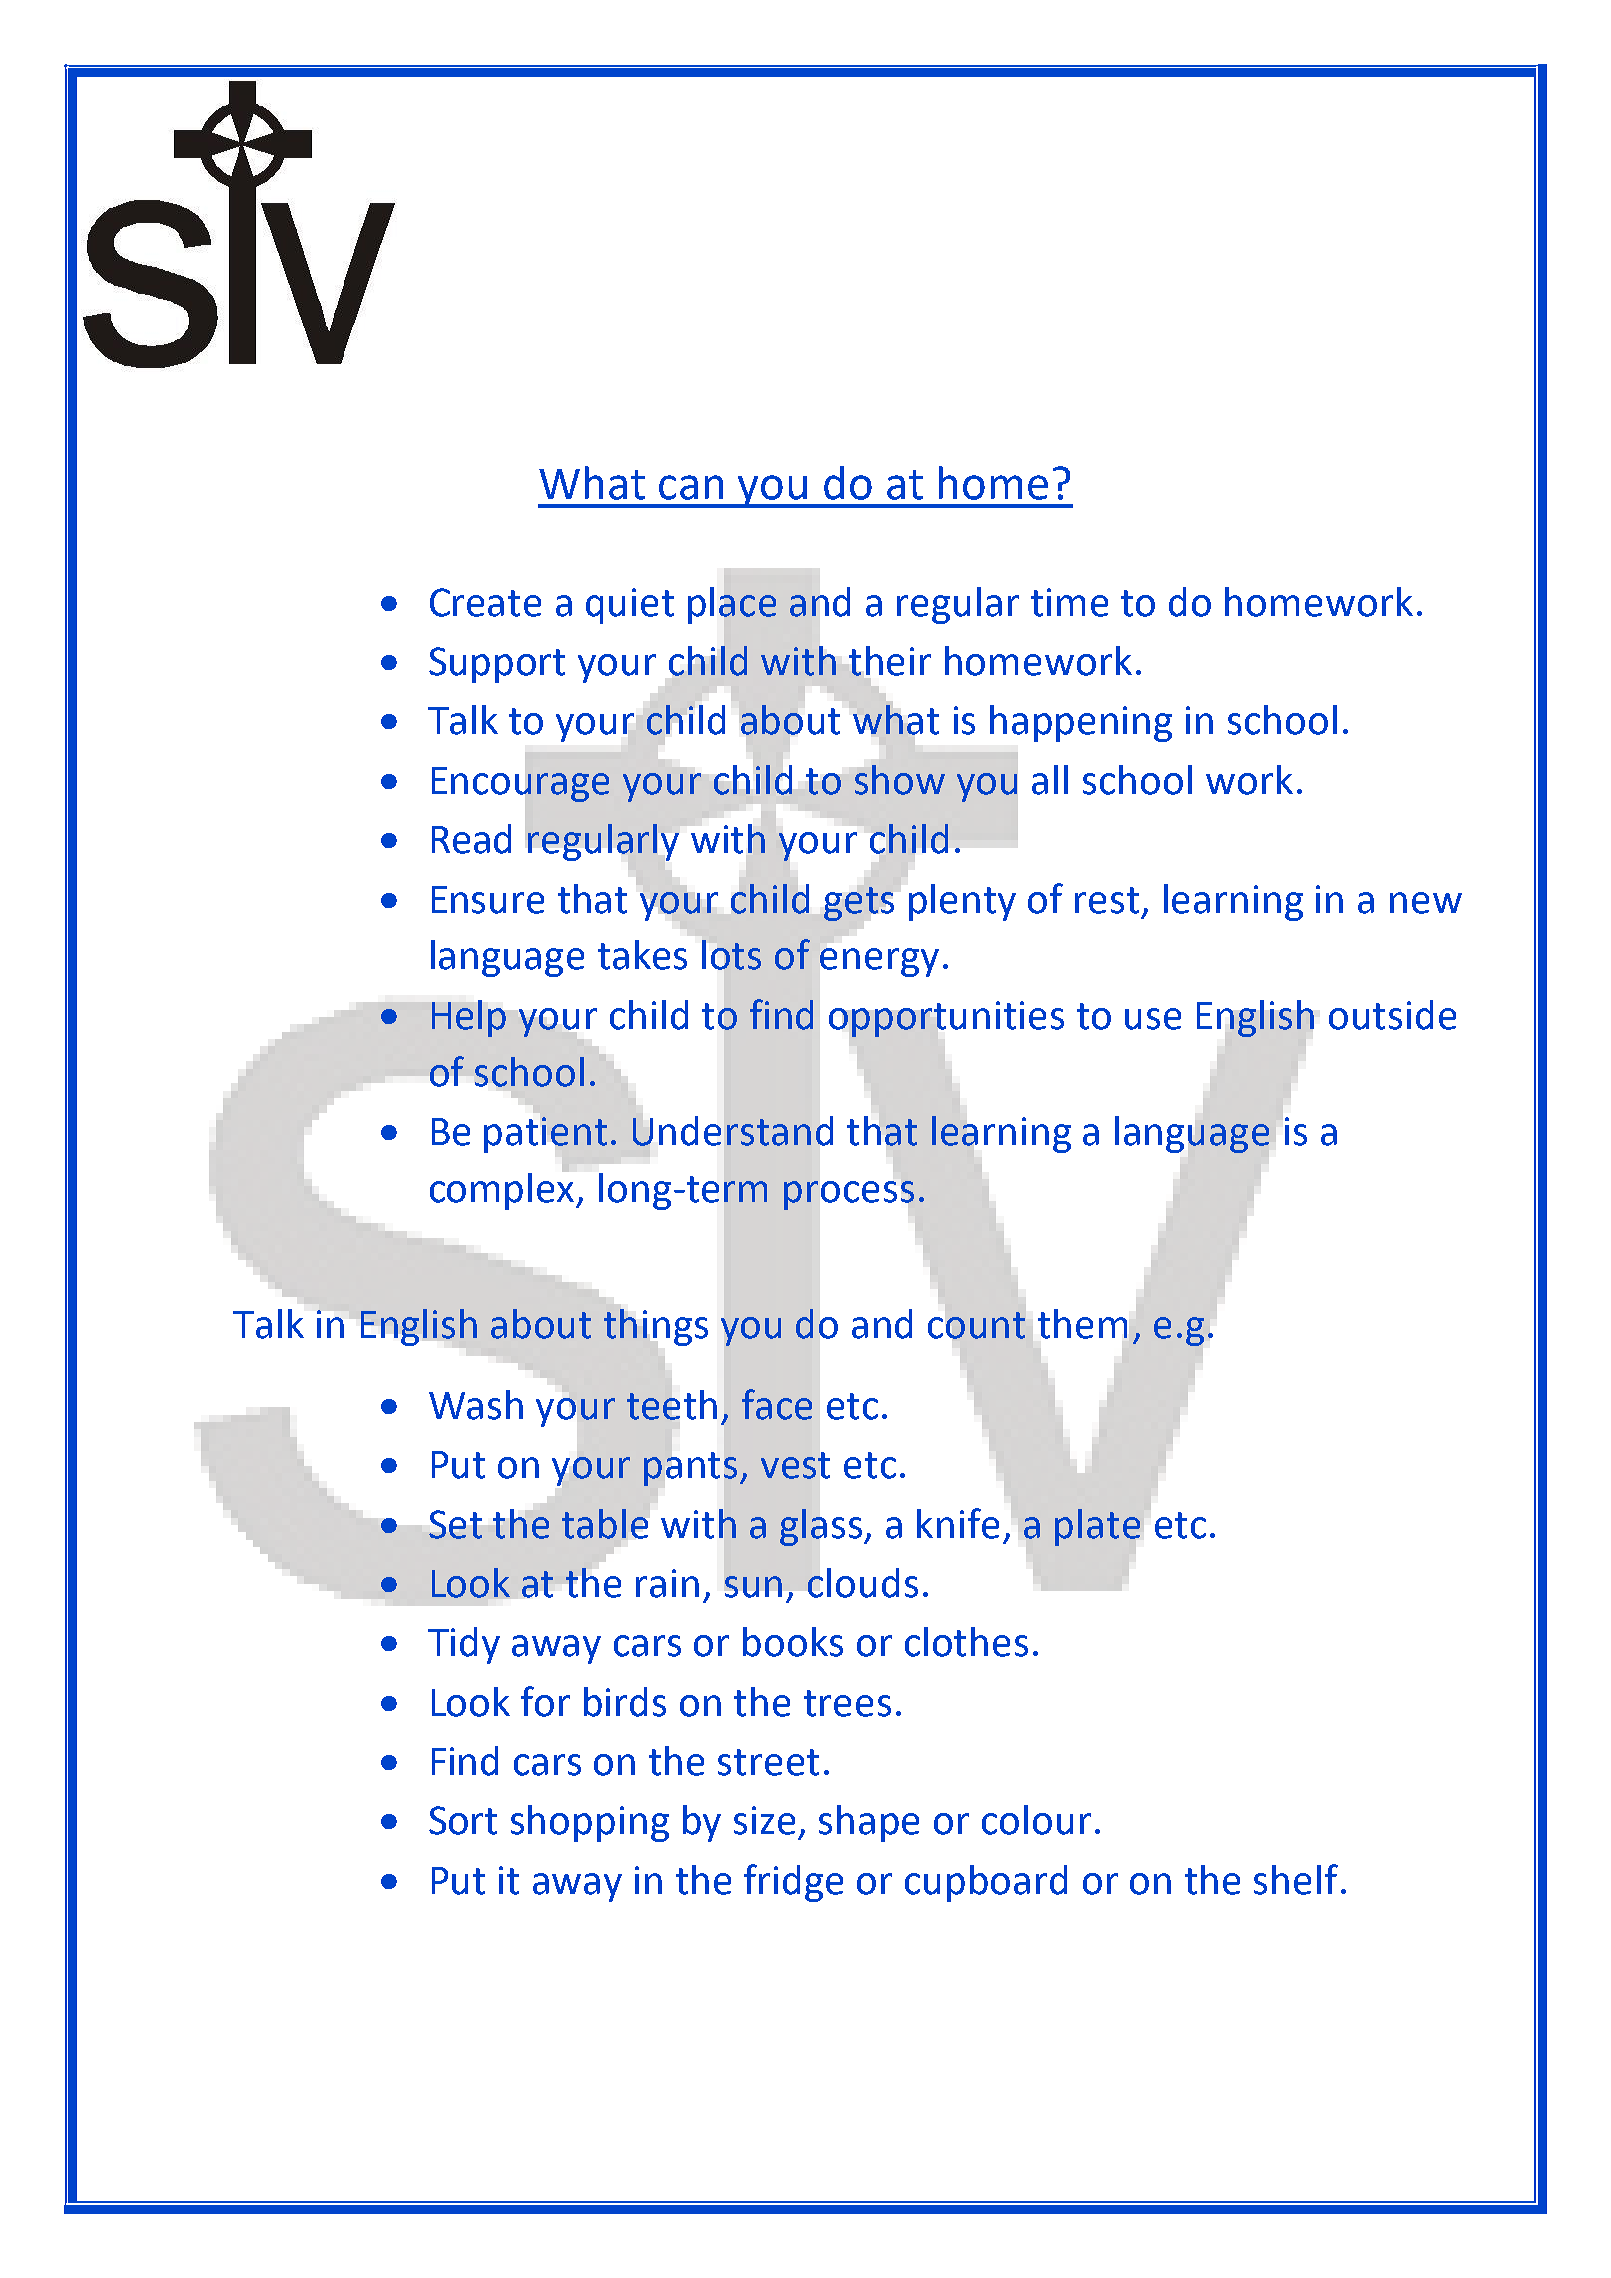 The image size is (1611, 2278). What do you see at coordinates (1069, 602) in the screenshot?
I see `time` at bounding box center [1069, 602].
